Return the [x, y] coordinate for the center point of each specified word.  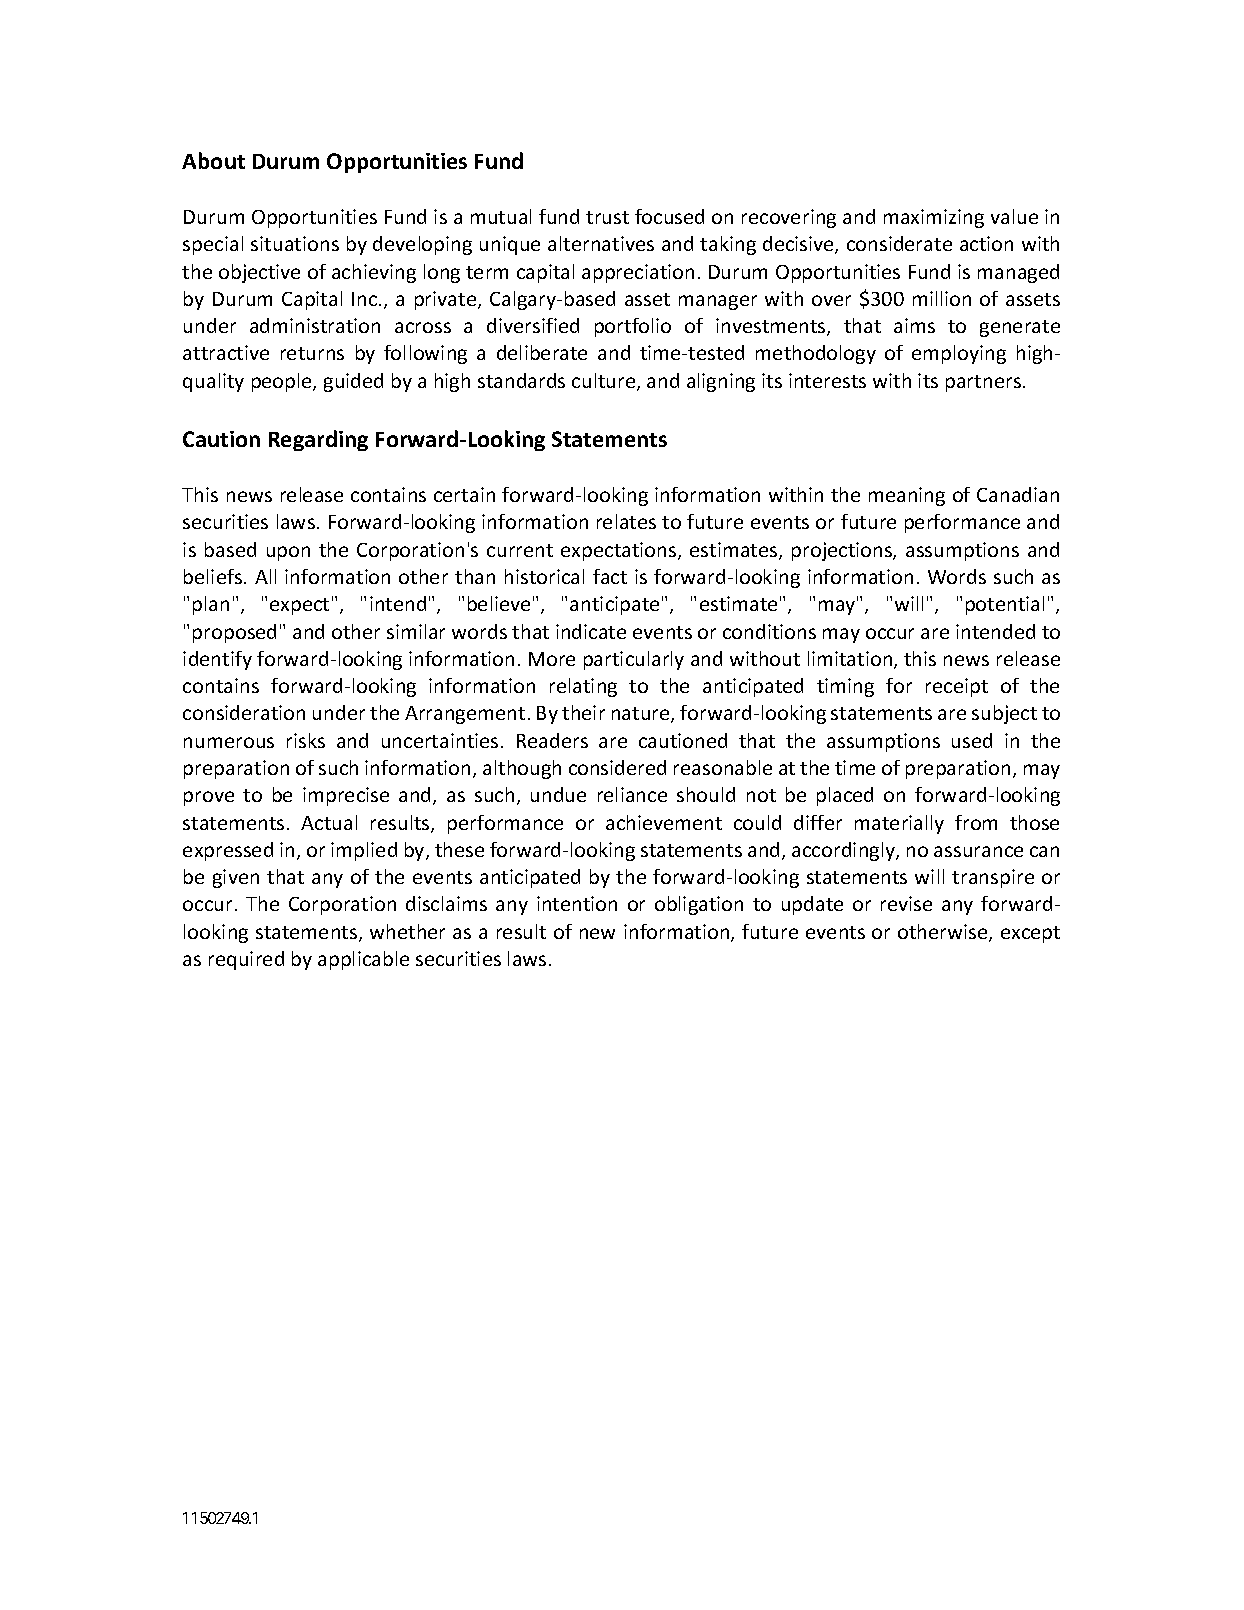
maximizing [934, 218]
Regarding [318, 440]
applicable [363, 960]
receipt [957, 687]
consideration [244, 712]
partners [983, 383]
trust [607, 217]
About [213, 160]
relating [583, 687]
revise [906, 903]
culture [605, 382]
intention [577, 903]
